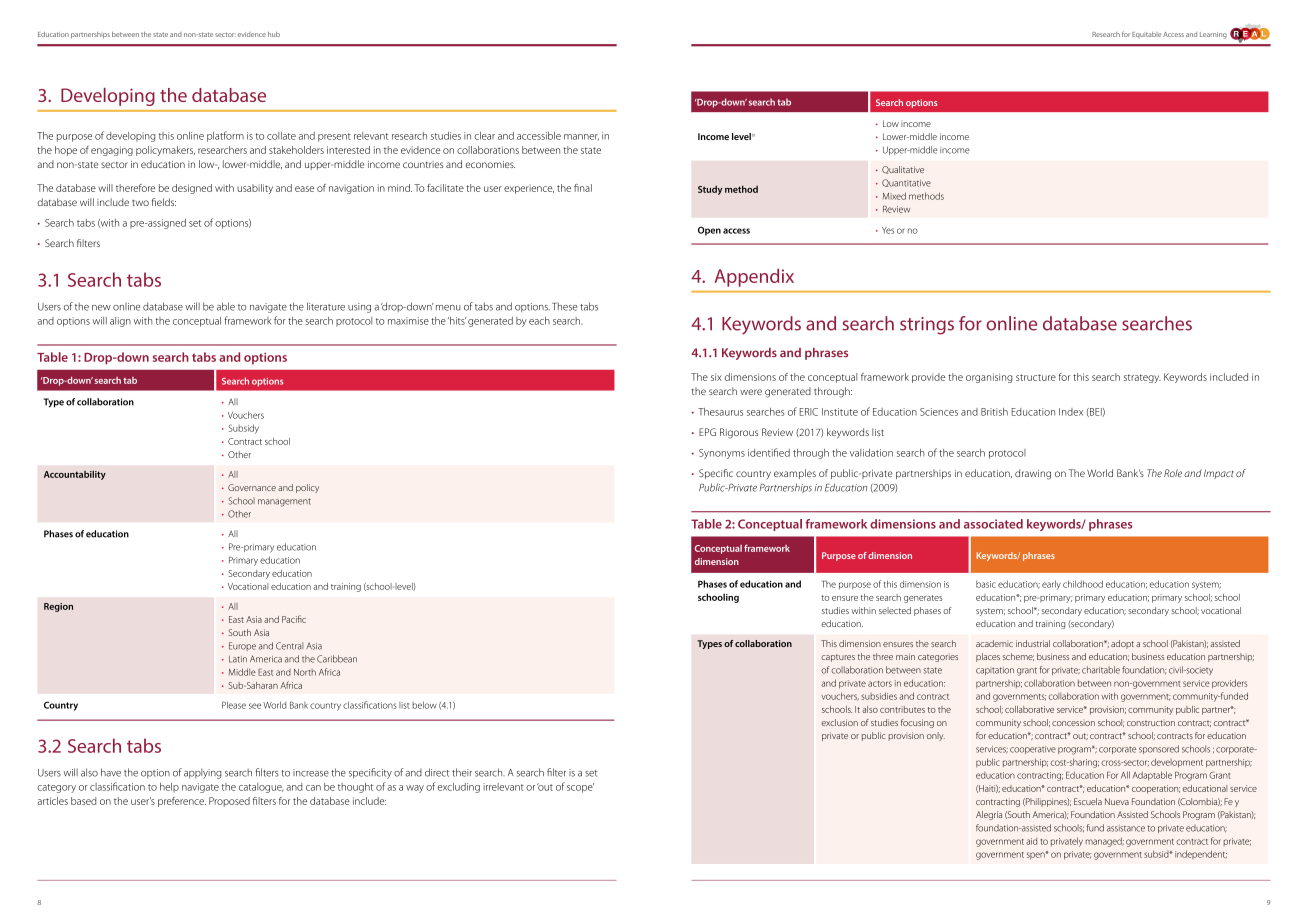 This screenshot has width=1308, height=924. What do you see at coordinates (722, 454) in the screenshot?
I see `Synonyms` at bounding box center [722, 454].
